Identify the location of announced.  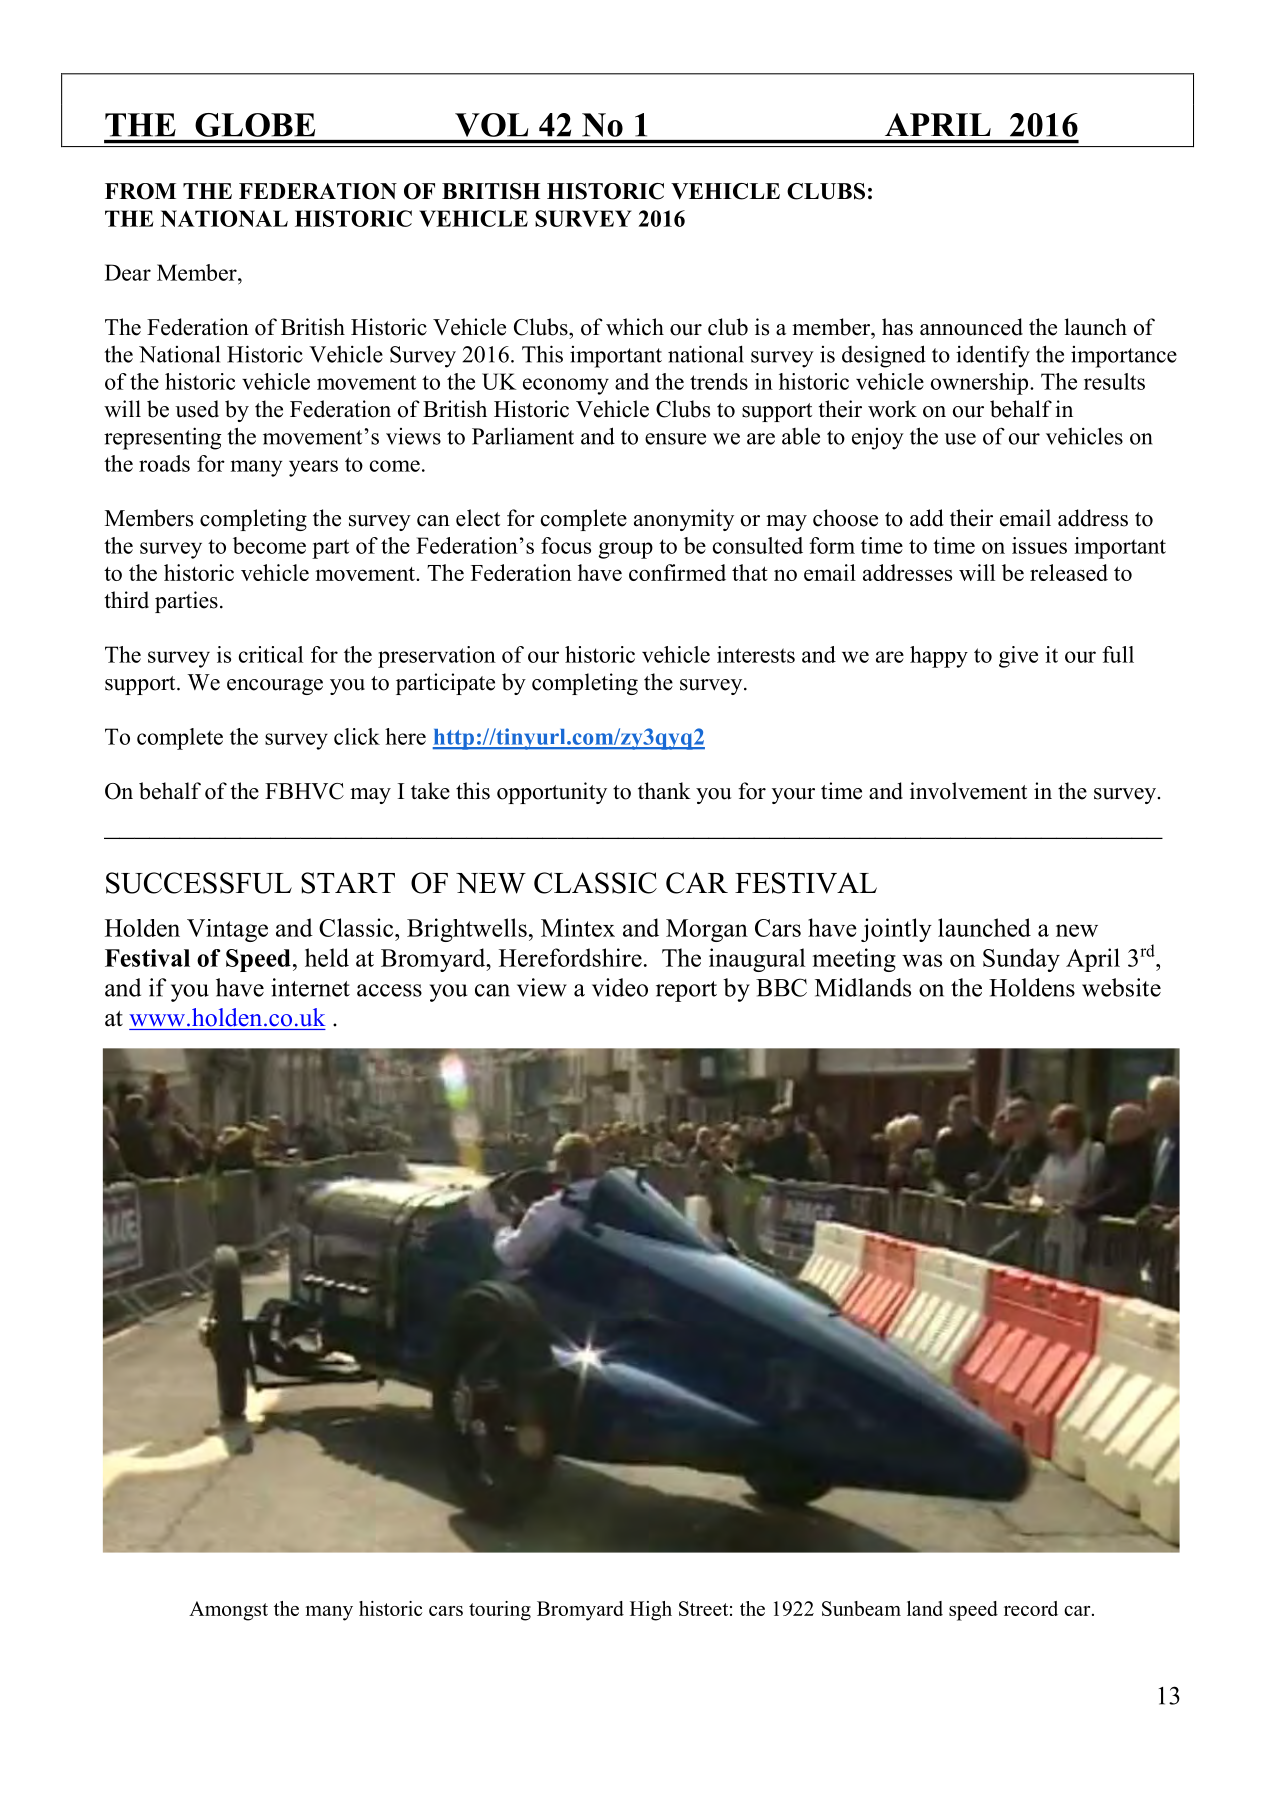
(971, 327).
